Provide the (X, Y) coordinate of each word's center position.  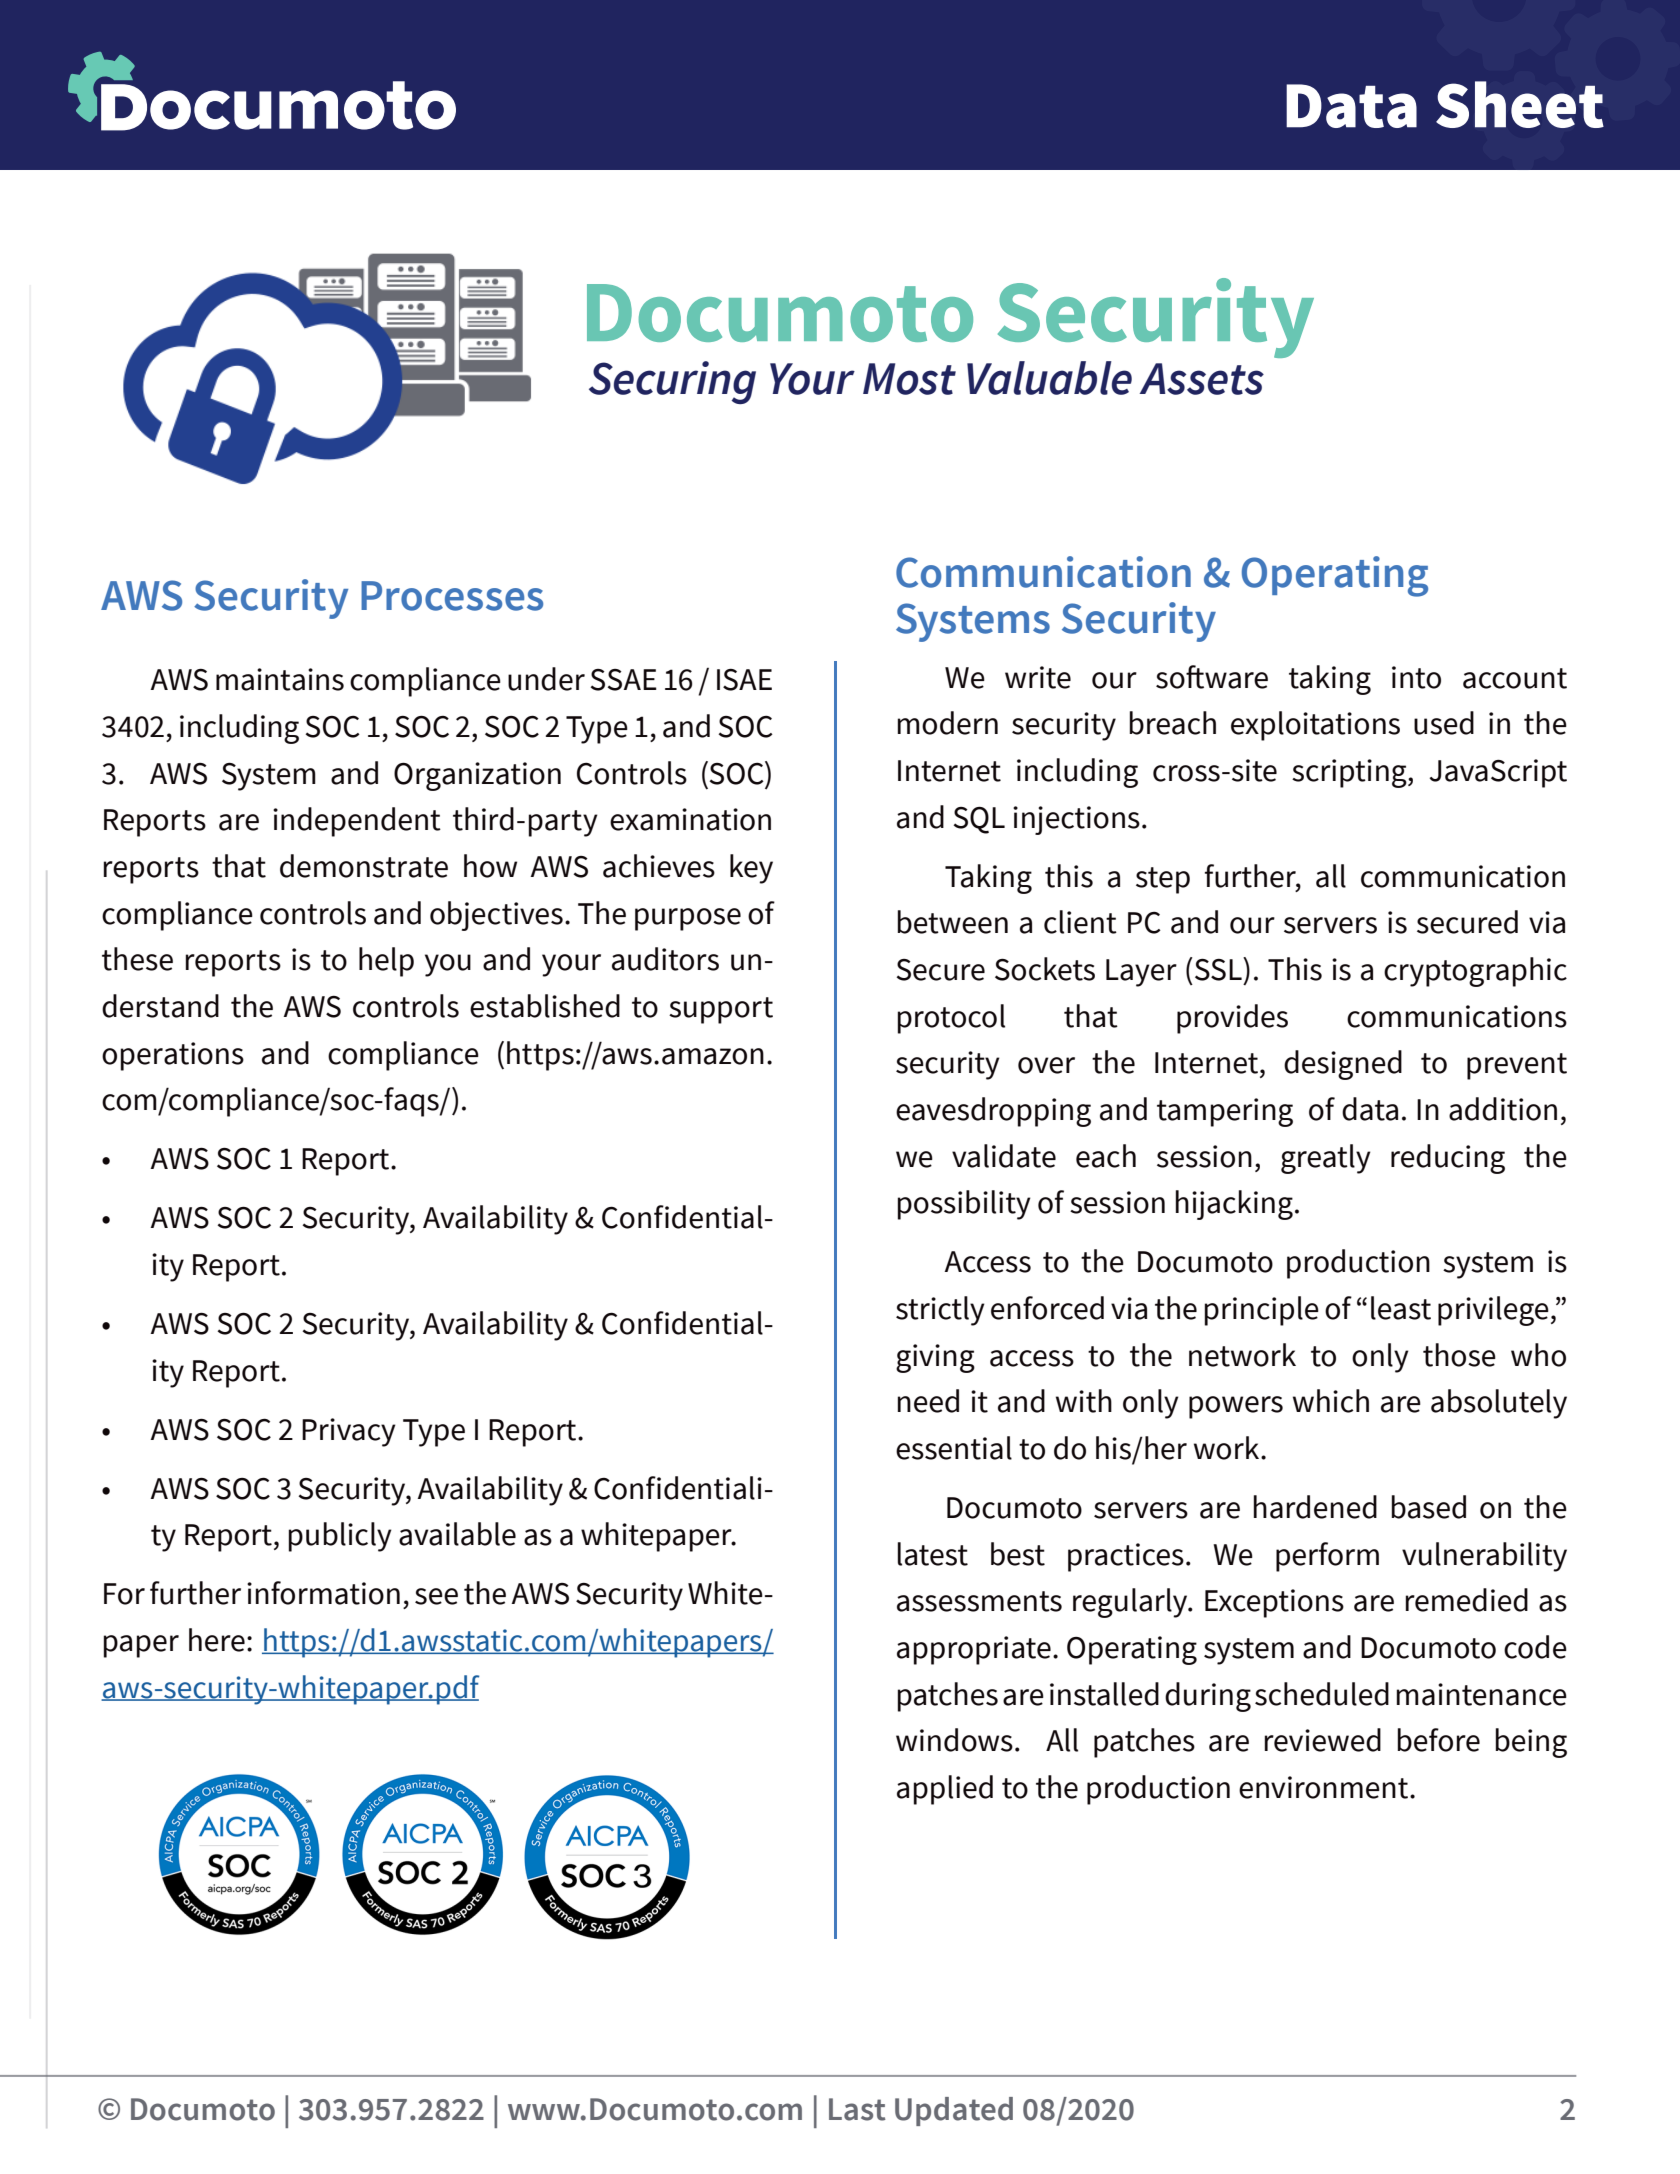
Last (857, 2109)
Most (909, 379)
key (751, 869)
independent (357, 822)
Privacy (349, 1432)
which (1331, 1401)
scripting (1350, 773)
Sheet (1520, 104)
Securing (672, 382)
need (928, 1401)
